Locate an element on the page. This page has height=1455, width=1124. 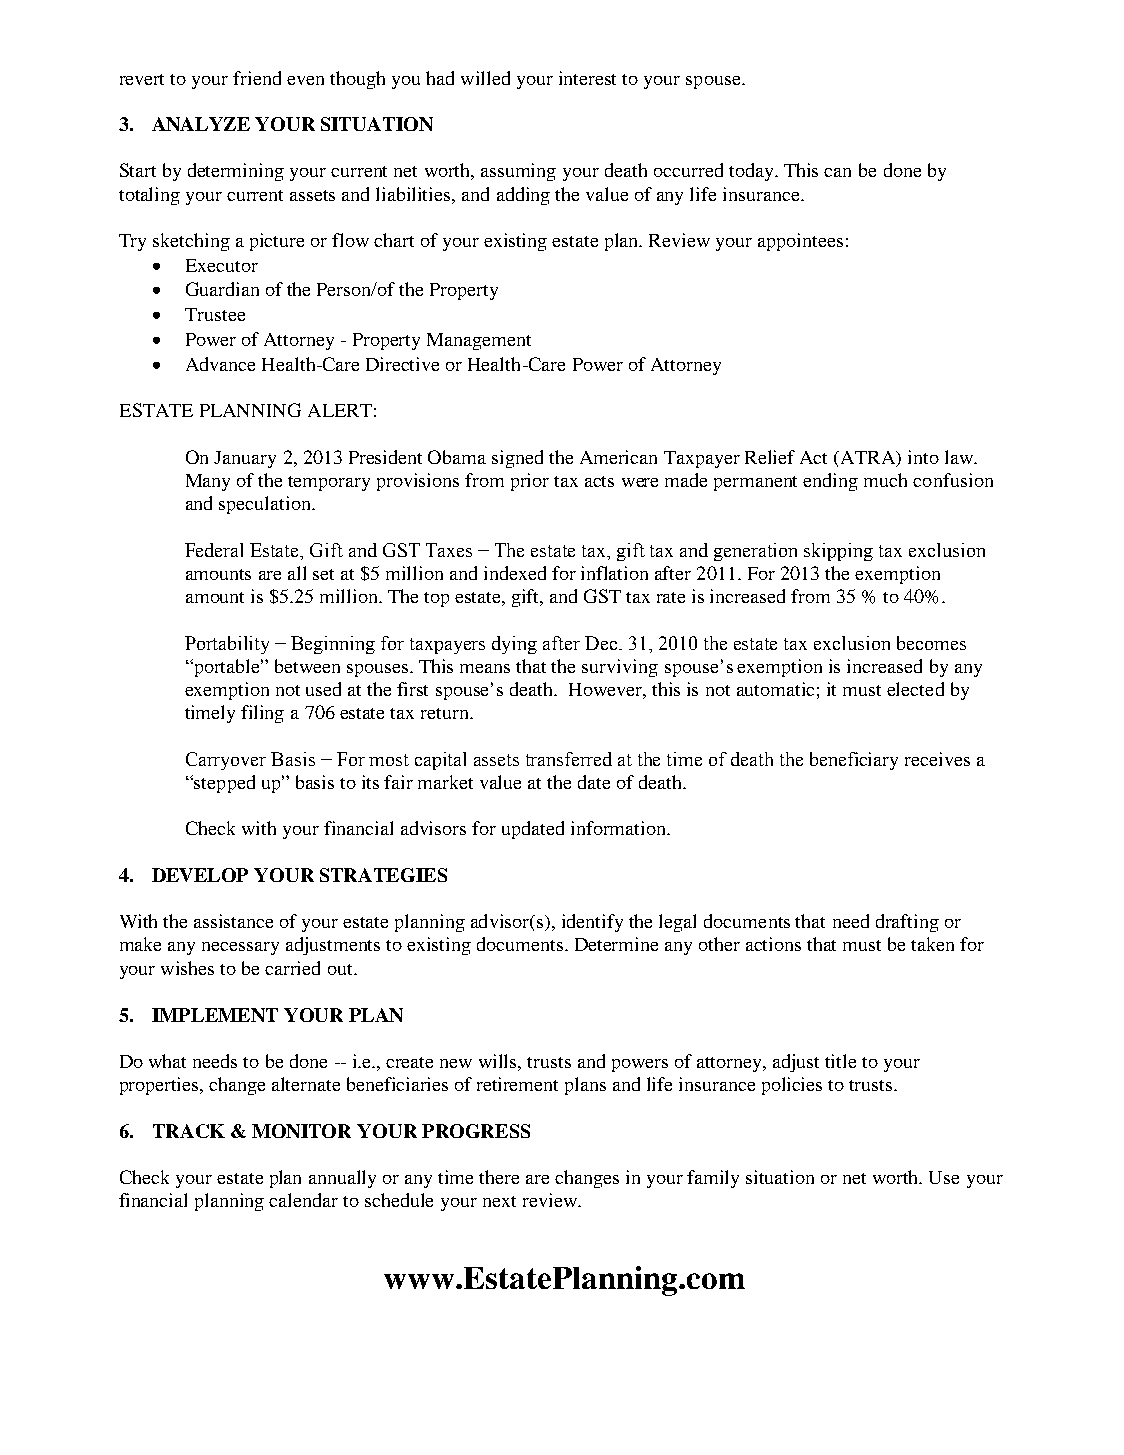
information is located at coordinates (619, 828).
